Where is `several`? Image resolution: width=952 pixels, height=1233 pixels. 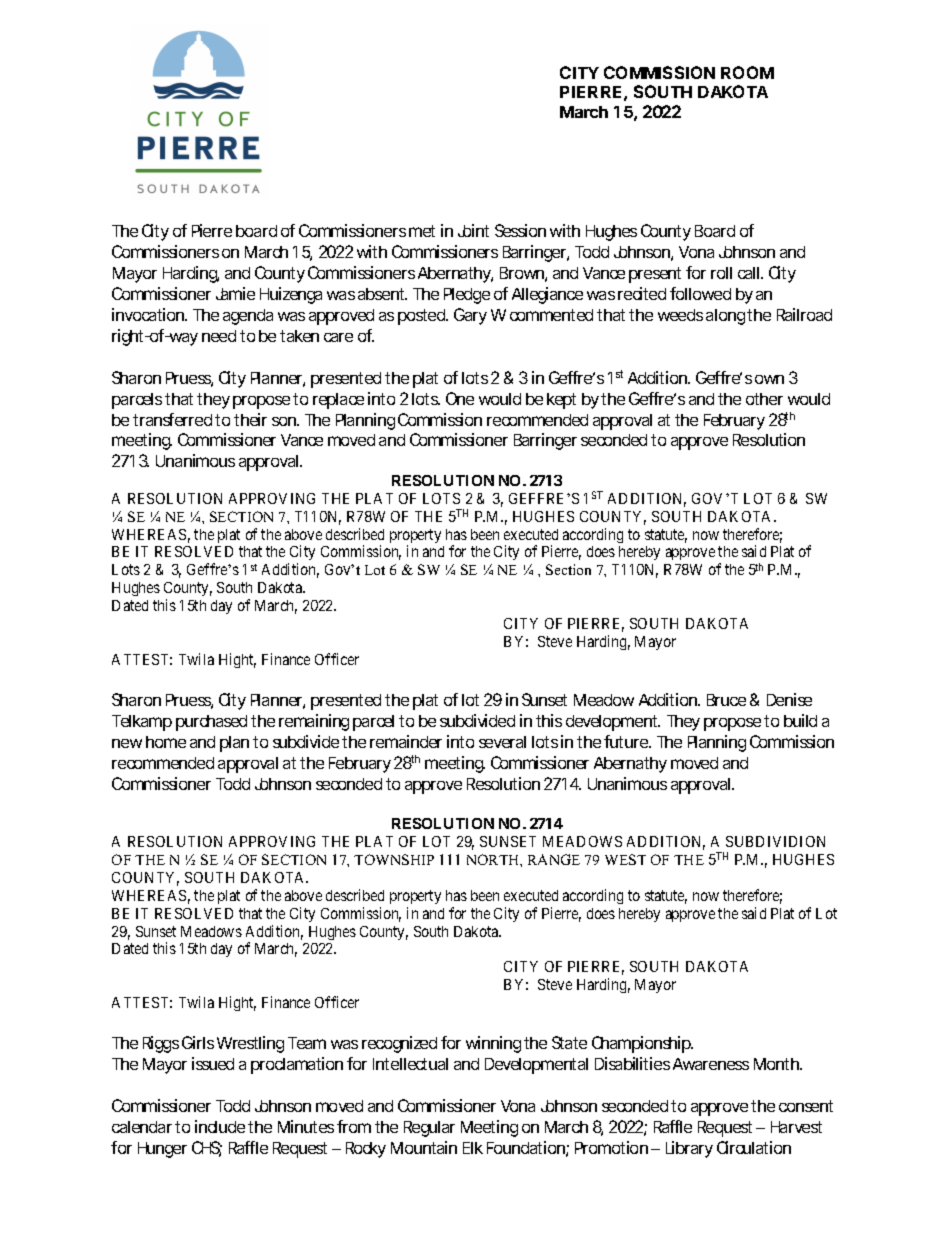
several is located at coordinates (502, 742).
